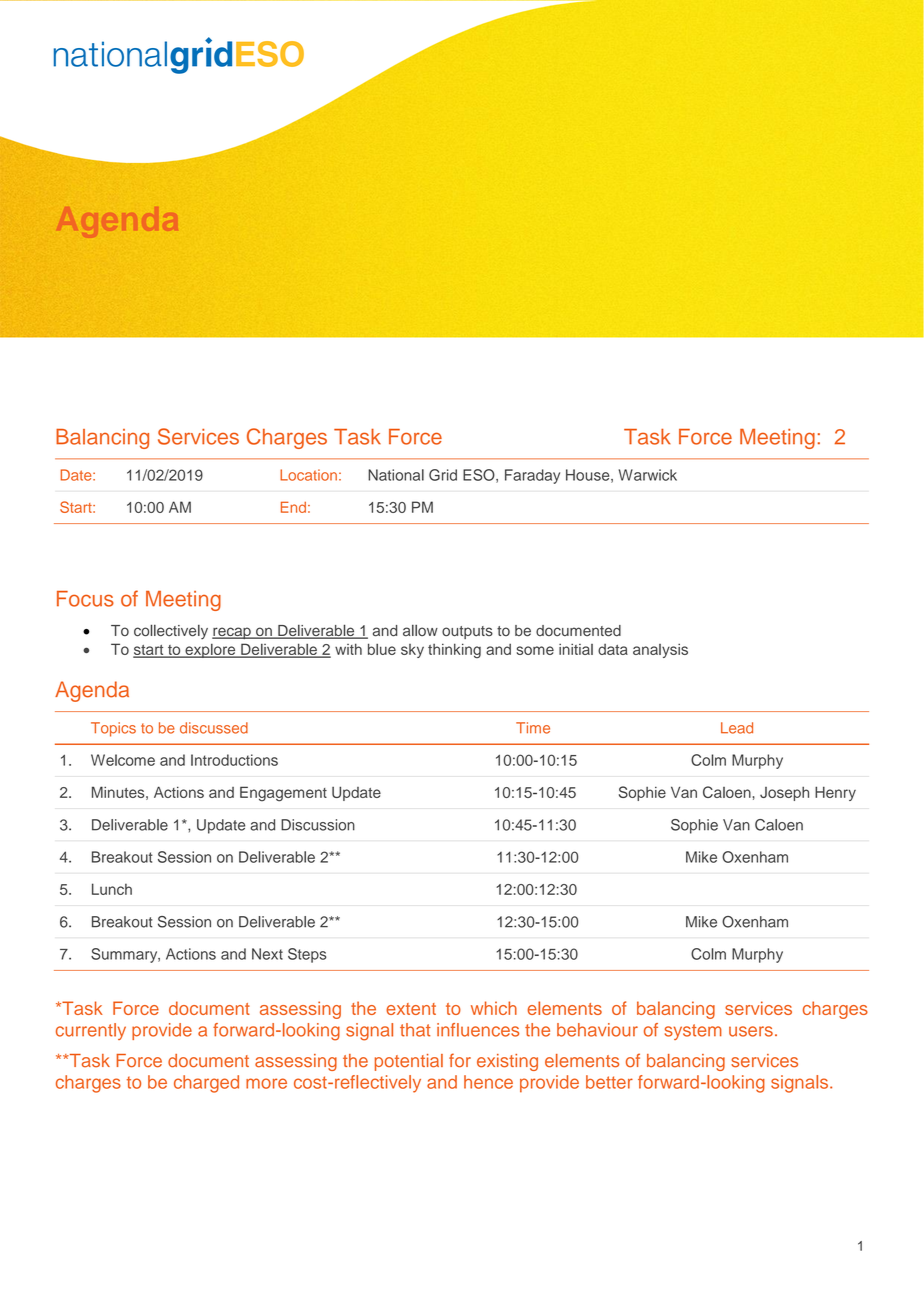 This page has height=1308, width=924. I want to click on users, so click(751, 1031).
